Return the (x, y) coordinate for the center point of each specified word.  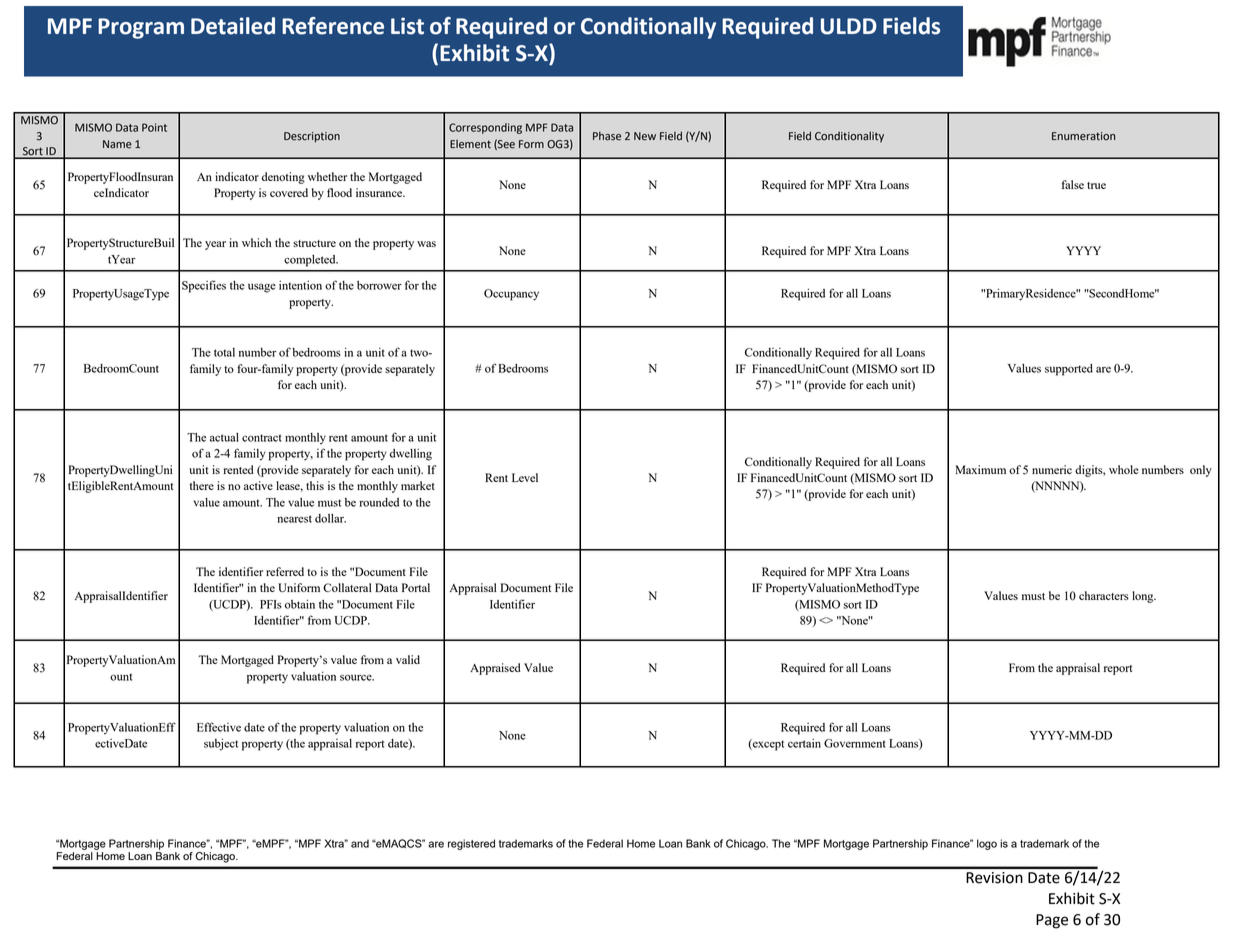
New (645, 136)
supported (1069, 370)
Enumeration (1084, 136)
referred (285, 571)
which (256, 242)
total (224, 352)
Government (855, 743)
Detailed (233, 26)
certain (804, 743)
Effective (219, 727)
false (1072, 184)
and (360, 843)
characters (1104, 595)
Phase (607, 136)
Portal (416, 587)
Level (525, 477)
